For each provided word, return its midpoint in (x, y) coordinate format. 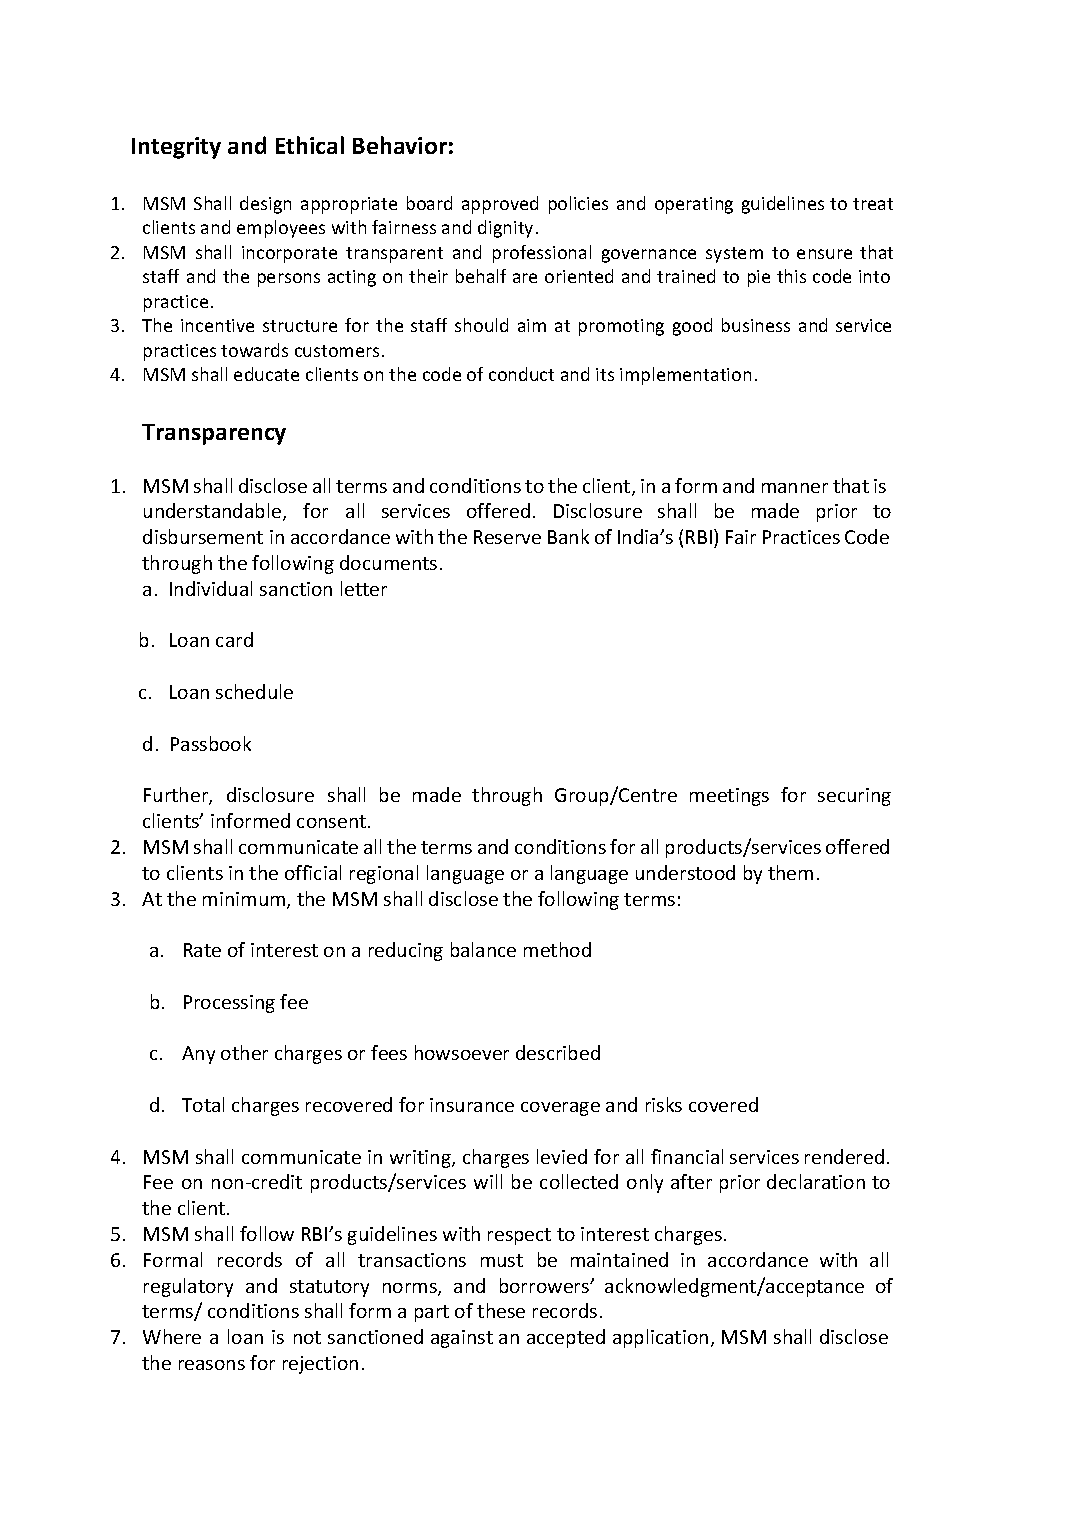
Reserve (507, 537)
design (265, 205)
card (234, 639)
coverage (560, 1109)
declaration (816, 1181)
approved (500, 205)
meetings (729, 797)
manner (795, 488)
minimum (245, 900)
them (790, 872)
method (557, 949)
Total (203, 1104)
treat (873, 204)
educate (266, 374)
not (307, 1337)
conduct (521, 374)
